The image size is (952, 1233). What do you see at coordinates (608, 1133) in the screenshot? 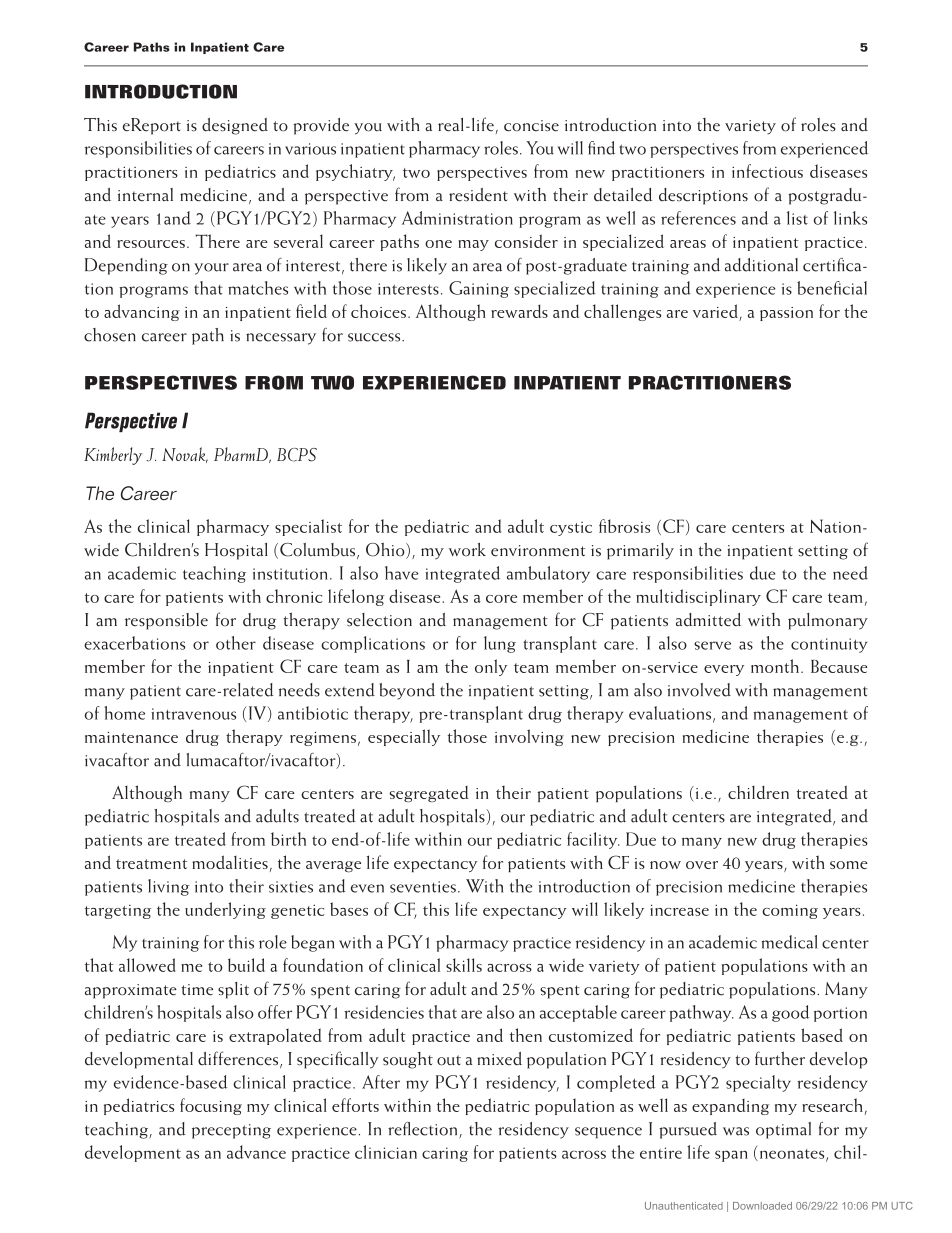
I see `sequence` at bounding box center [608, 1133].
